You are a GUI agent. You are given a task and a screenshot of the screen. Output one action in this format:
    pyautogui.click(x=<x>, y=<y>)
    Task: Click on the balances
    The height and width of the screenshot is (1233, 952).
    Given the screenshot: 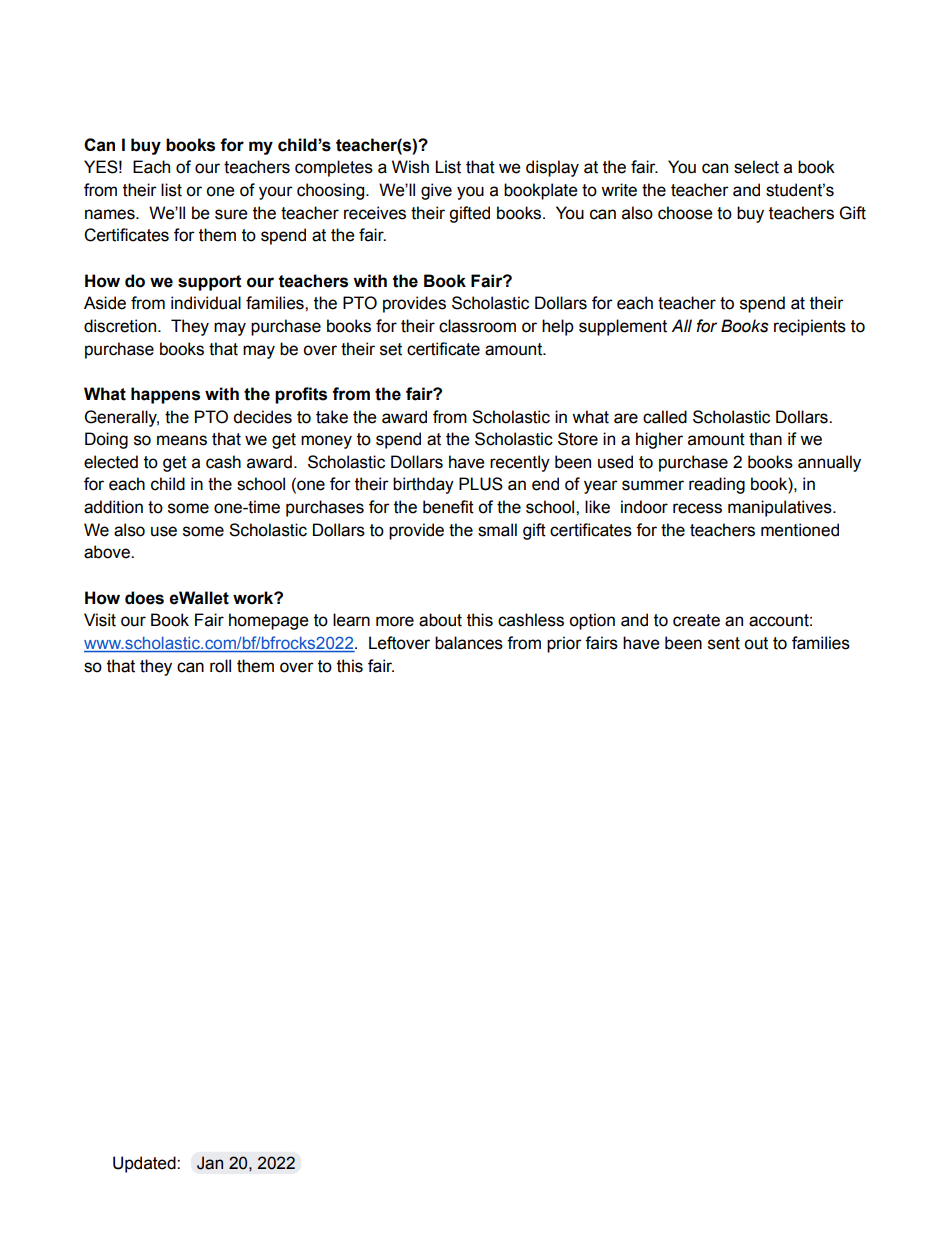 What is the action you would take?
    pyautogui.click(x=469, y=643)
